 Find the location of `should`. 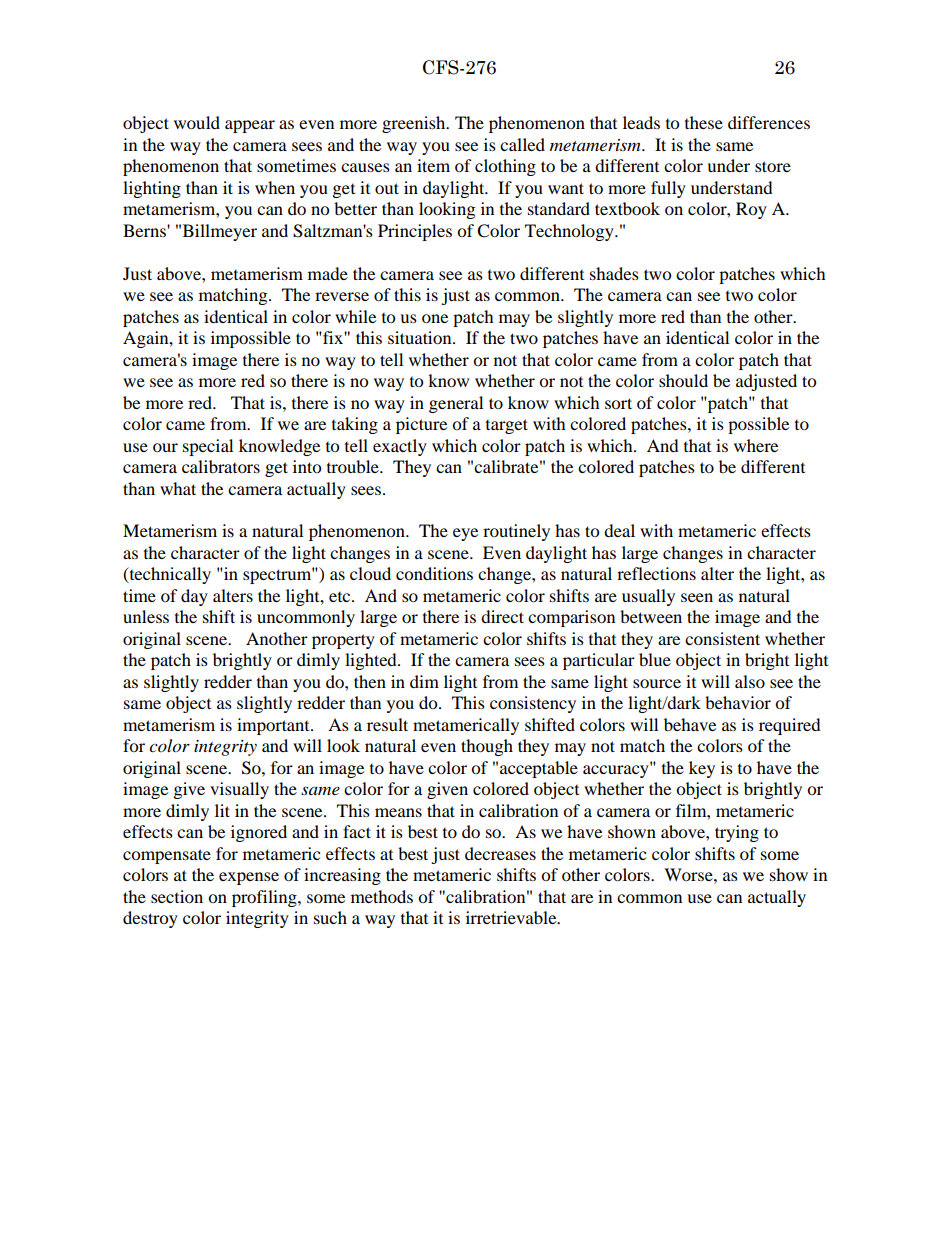

should is located at coordinates (683, 380).
